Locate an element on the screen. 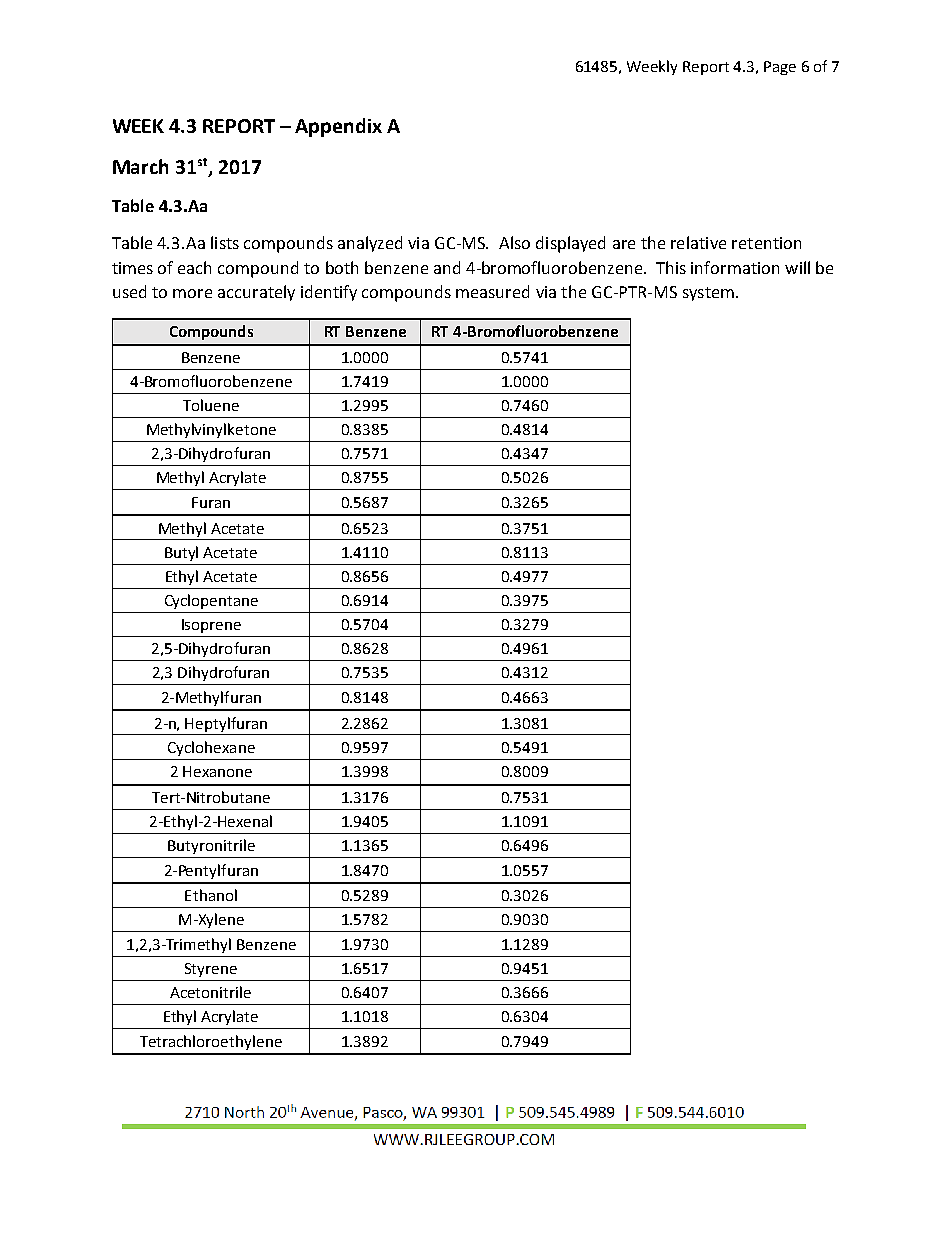 Image resolution: width=952 pixels, height=1233 pixels. Page is located at coordinates (780, 68).
